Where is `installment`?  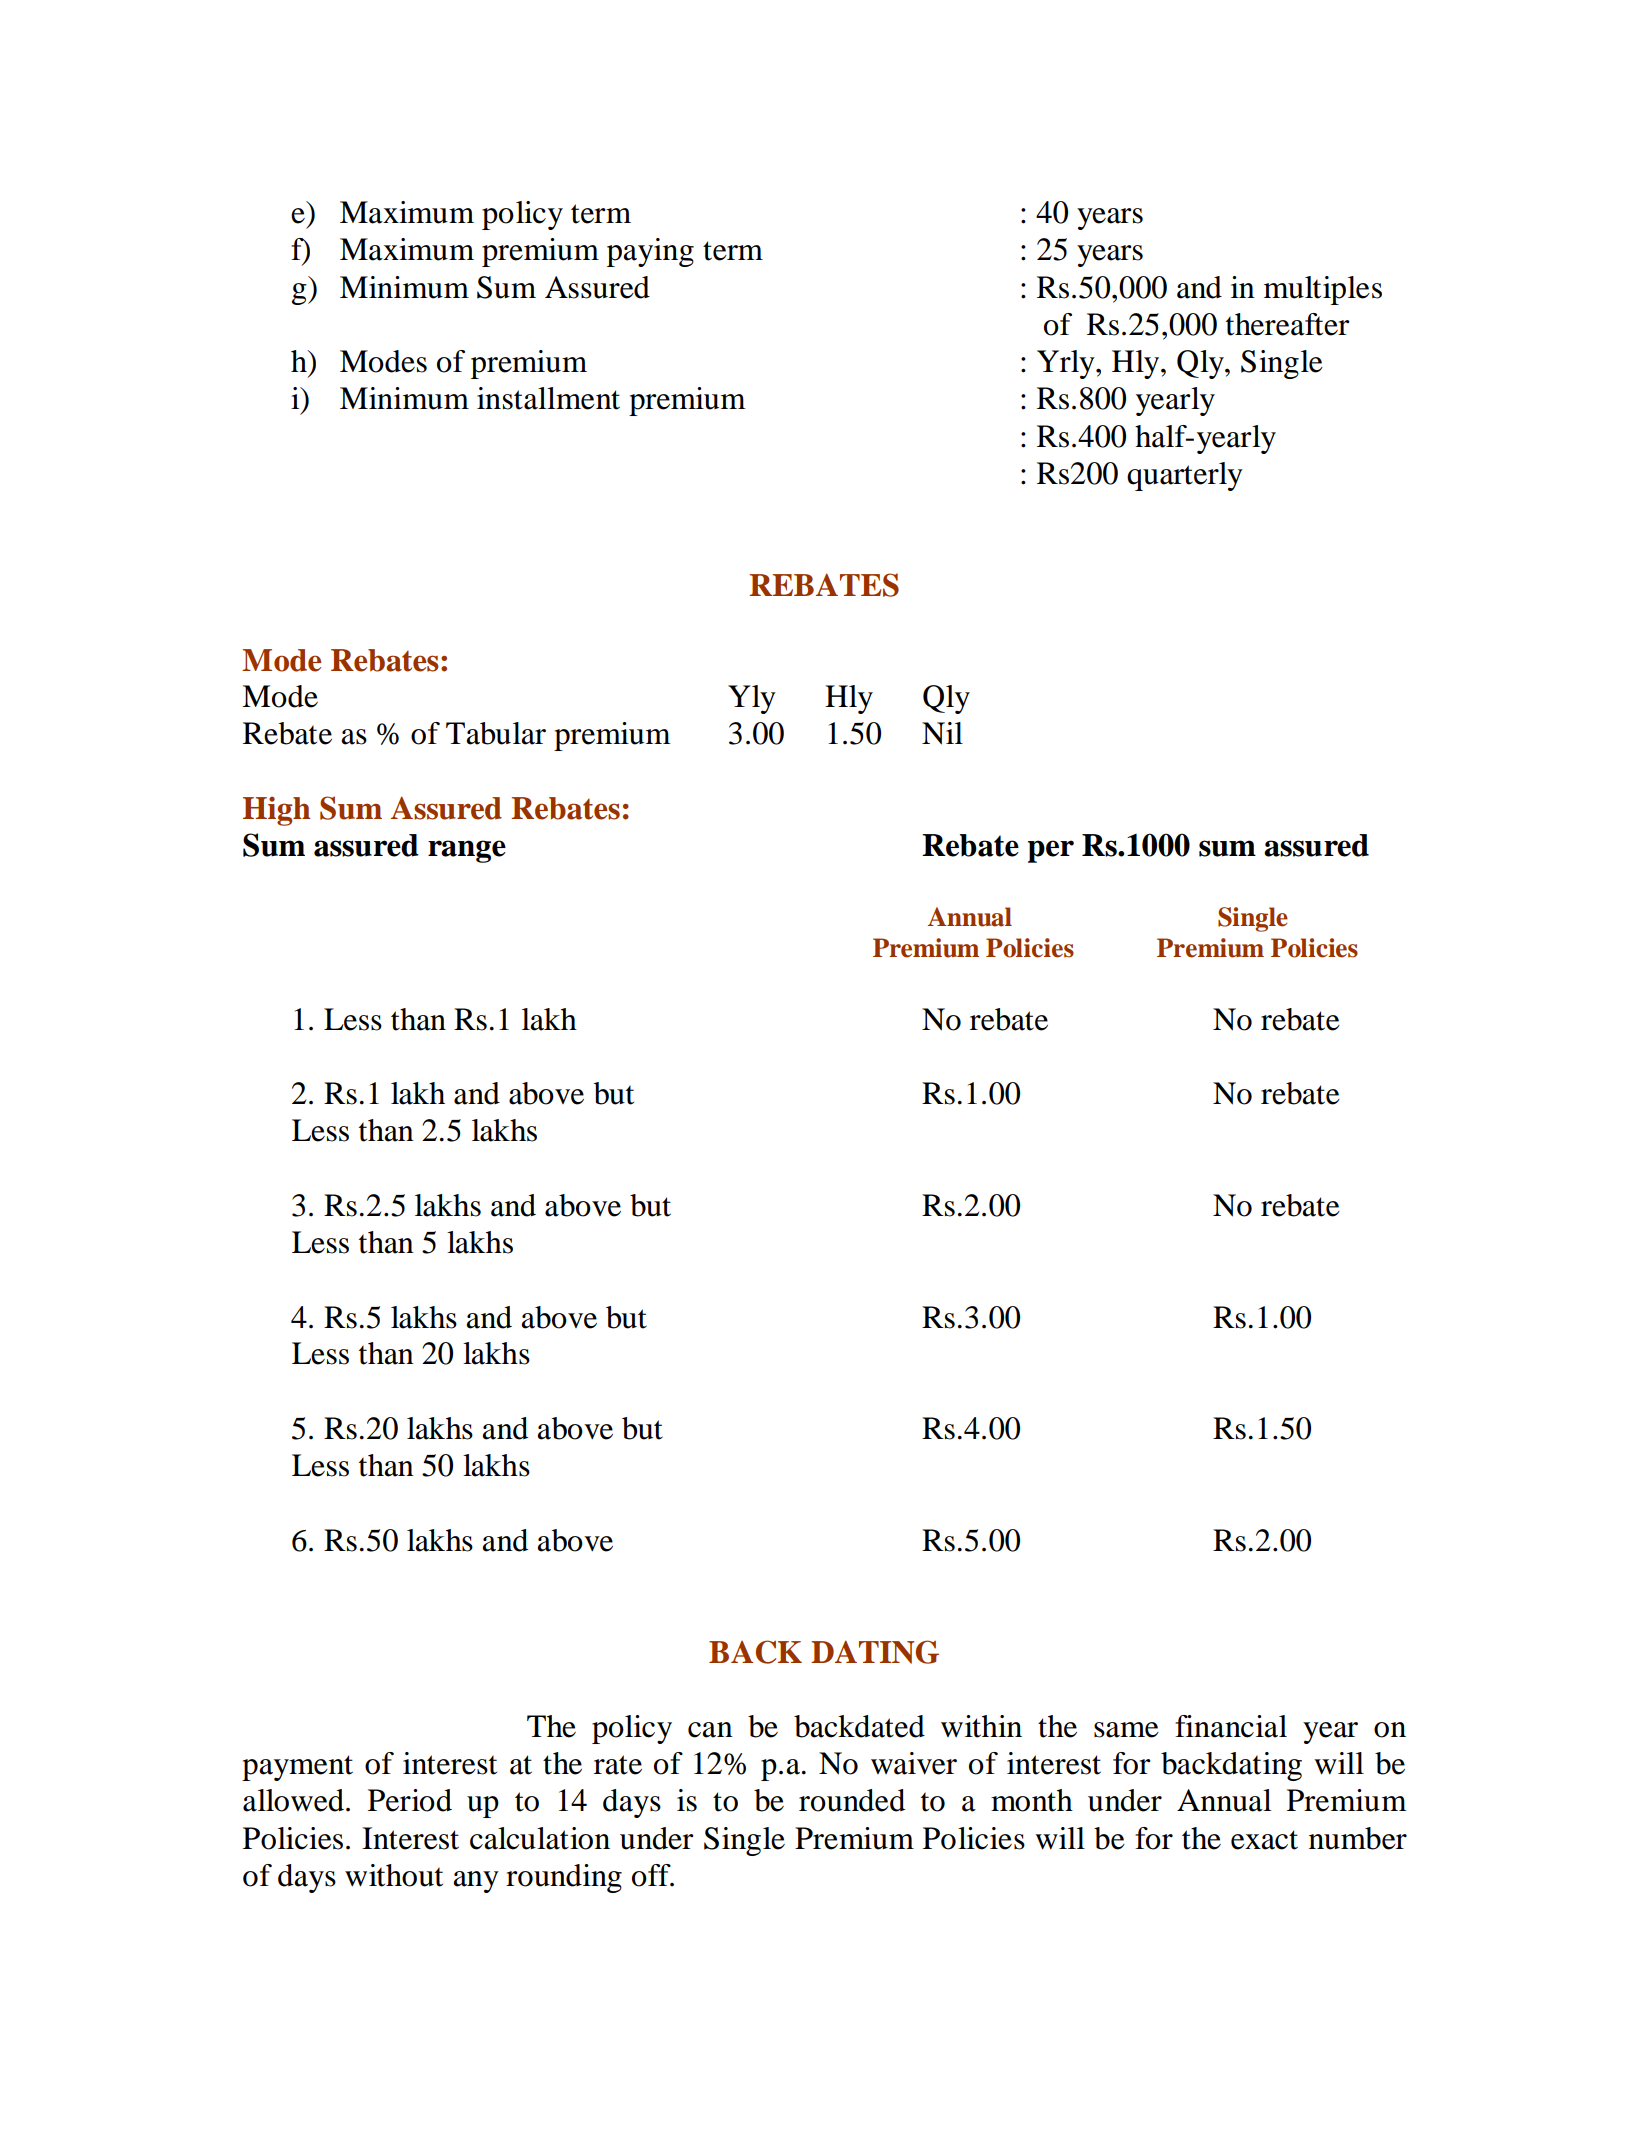
installment is located at coordinates (548, 398).
